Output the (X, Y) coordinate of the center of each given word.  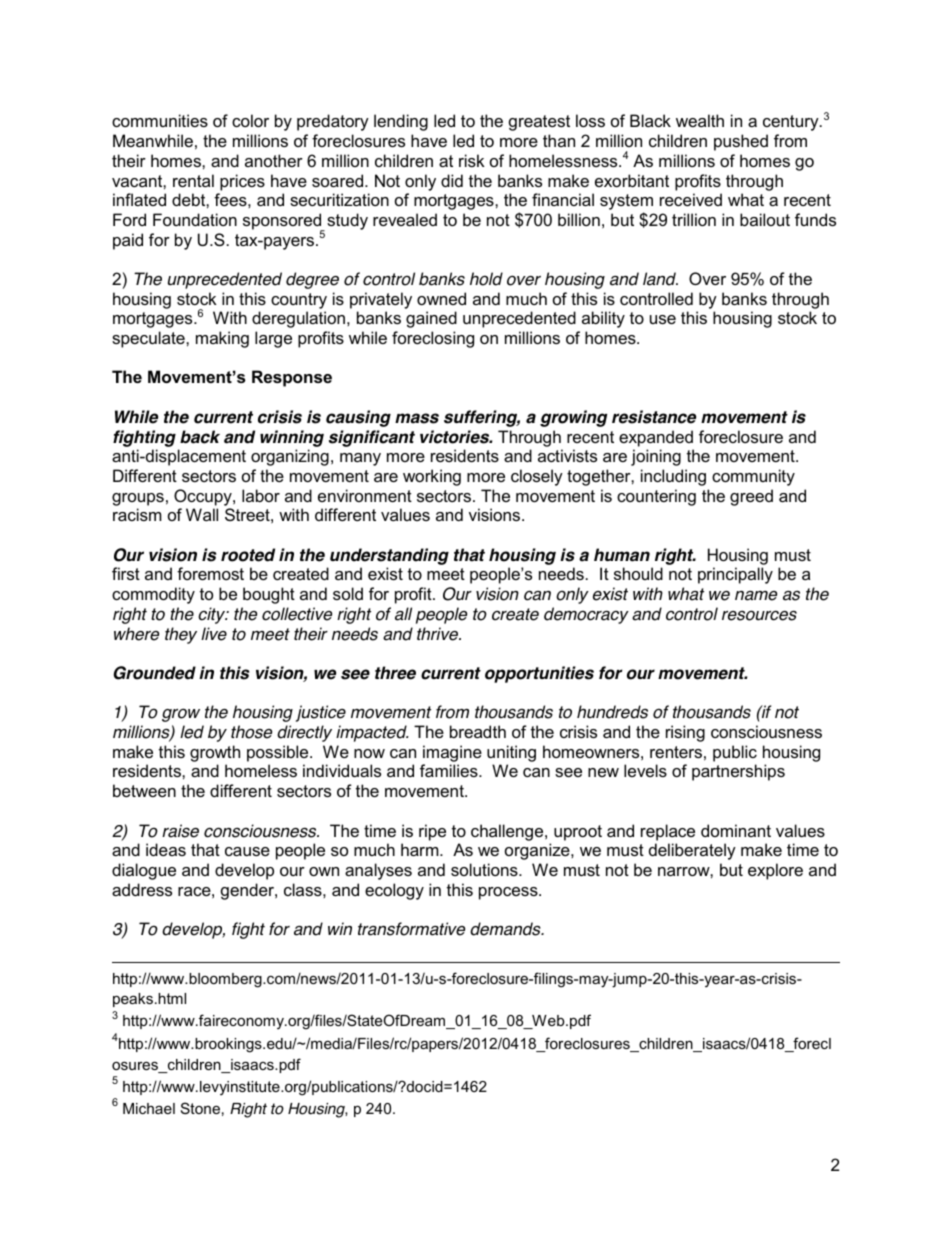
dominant (736, 830)
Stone (200, 1108)
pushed (741, 142)
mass (417, 418)
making (222, 339)
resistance (654, 417)
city (213, 615)
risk (472, 160)
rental (193, 180)
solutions (485, 869)
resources (759, 615)
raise (180, 831)
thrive (439, 634)
